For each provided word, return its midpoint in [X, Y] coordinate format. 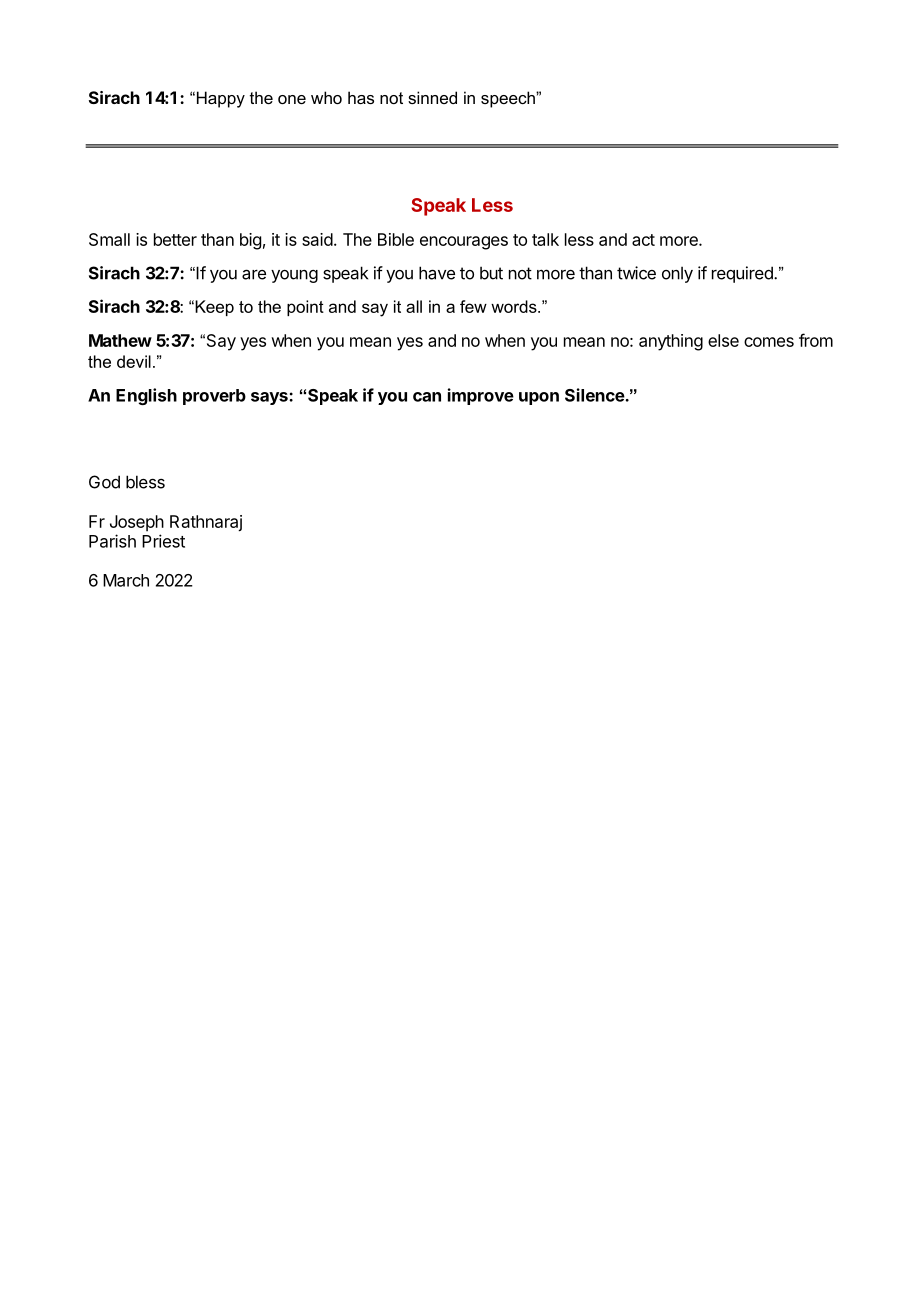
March [126, 580]
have [437, 273]
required [743, 274]
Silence [595, 395]
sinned [432, 97]
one [292, 99]
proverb [214, 397]
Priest [163, 541]
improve [481, 396]
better [175, 239]
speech [509, 99]
